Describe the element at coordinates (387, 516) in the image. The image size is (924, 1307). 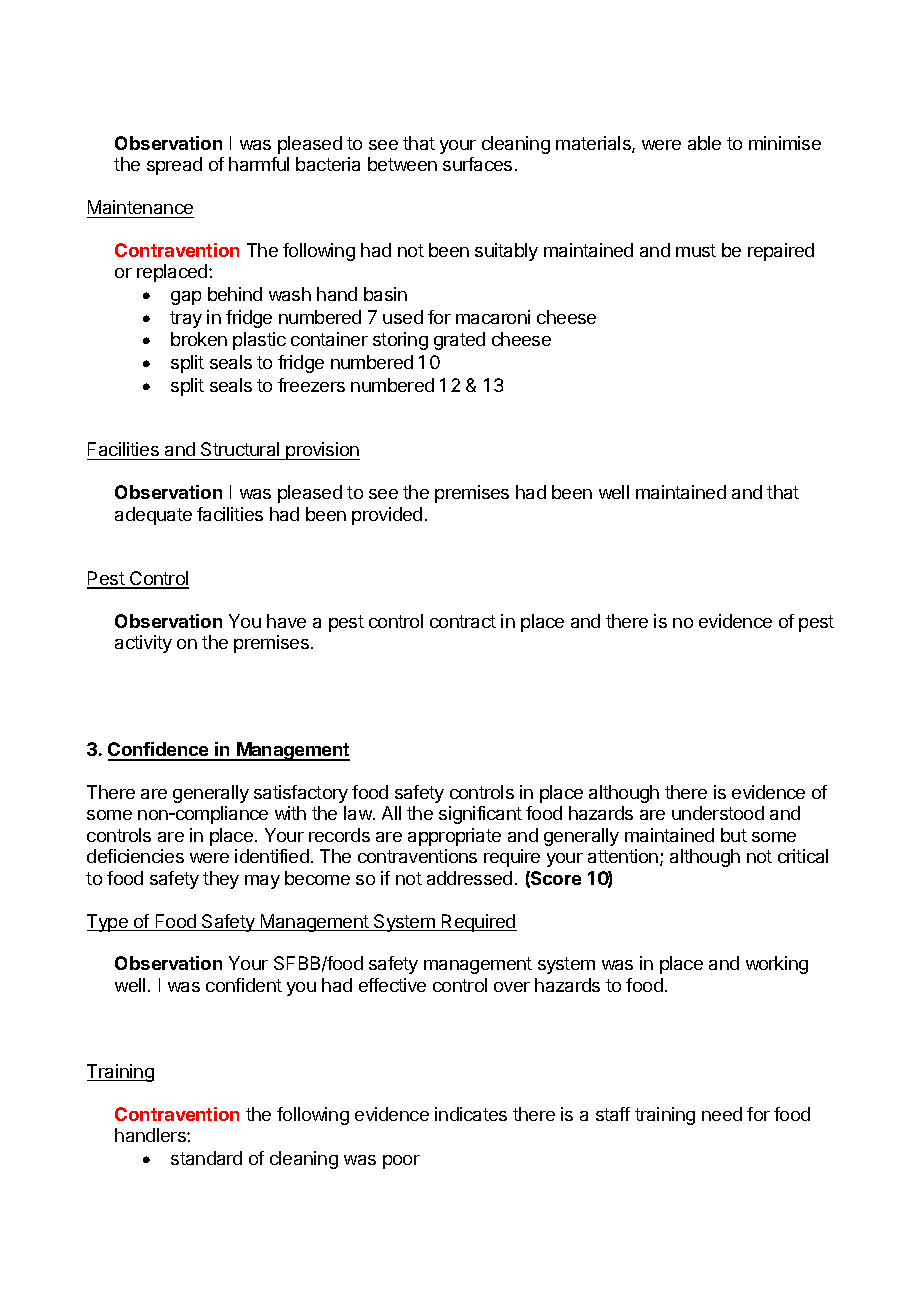
I see `provided` at that location.
